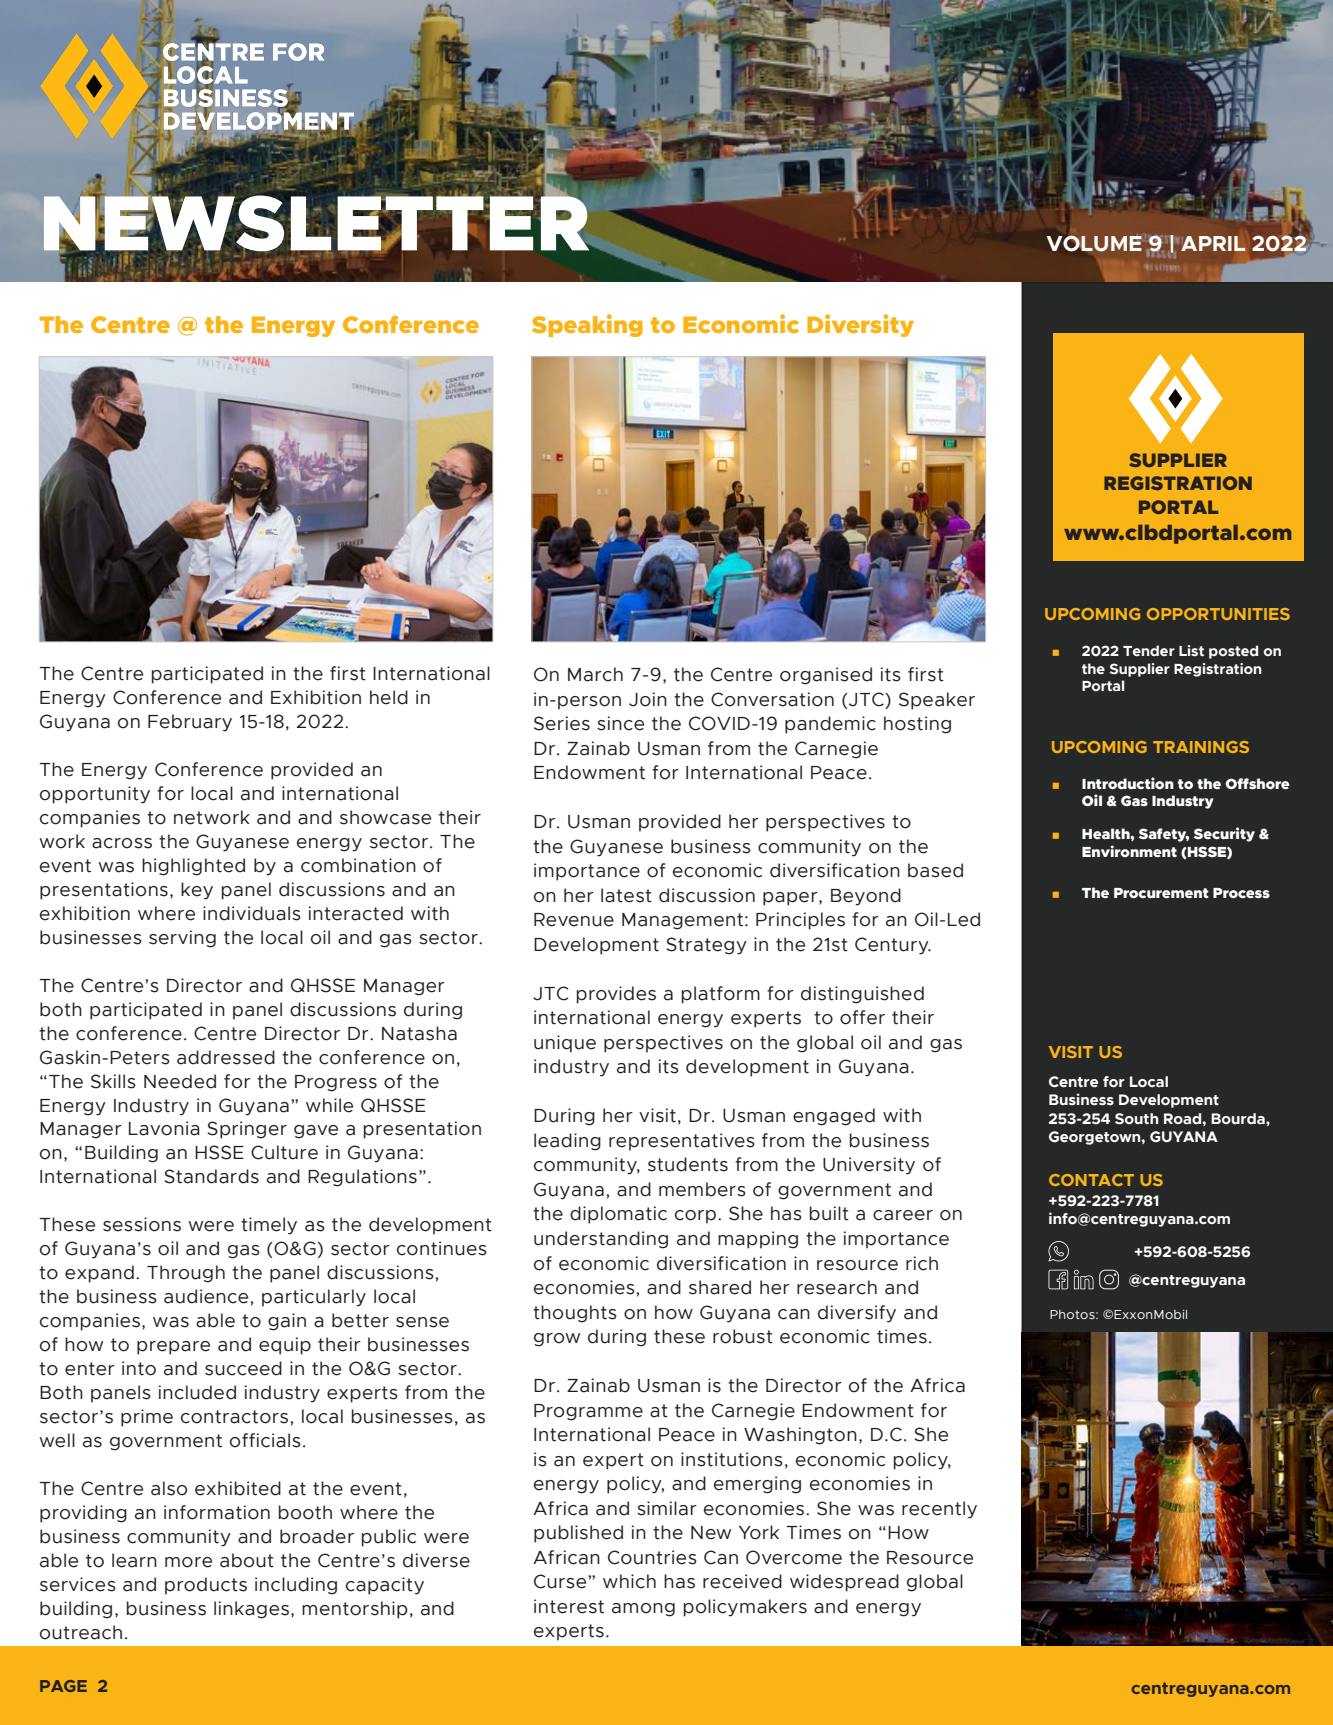 The height and width of the document is (1725, 1333). I want to click on Strategy, so click(706, 946).
